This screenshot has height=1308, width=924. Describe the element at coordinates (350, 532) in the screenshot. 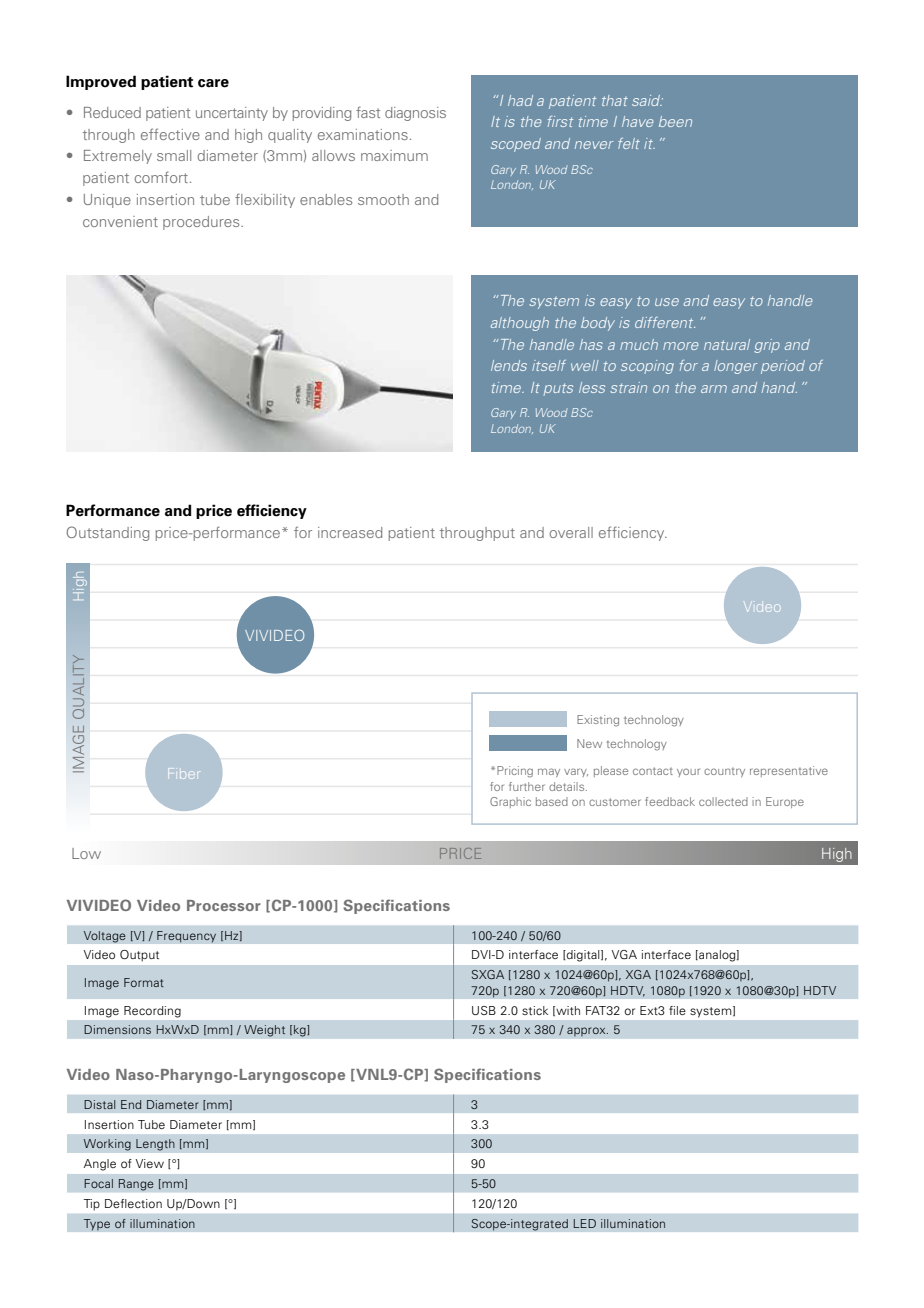

I see `increased` at that location.
